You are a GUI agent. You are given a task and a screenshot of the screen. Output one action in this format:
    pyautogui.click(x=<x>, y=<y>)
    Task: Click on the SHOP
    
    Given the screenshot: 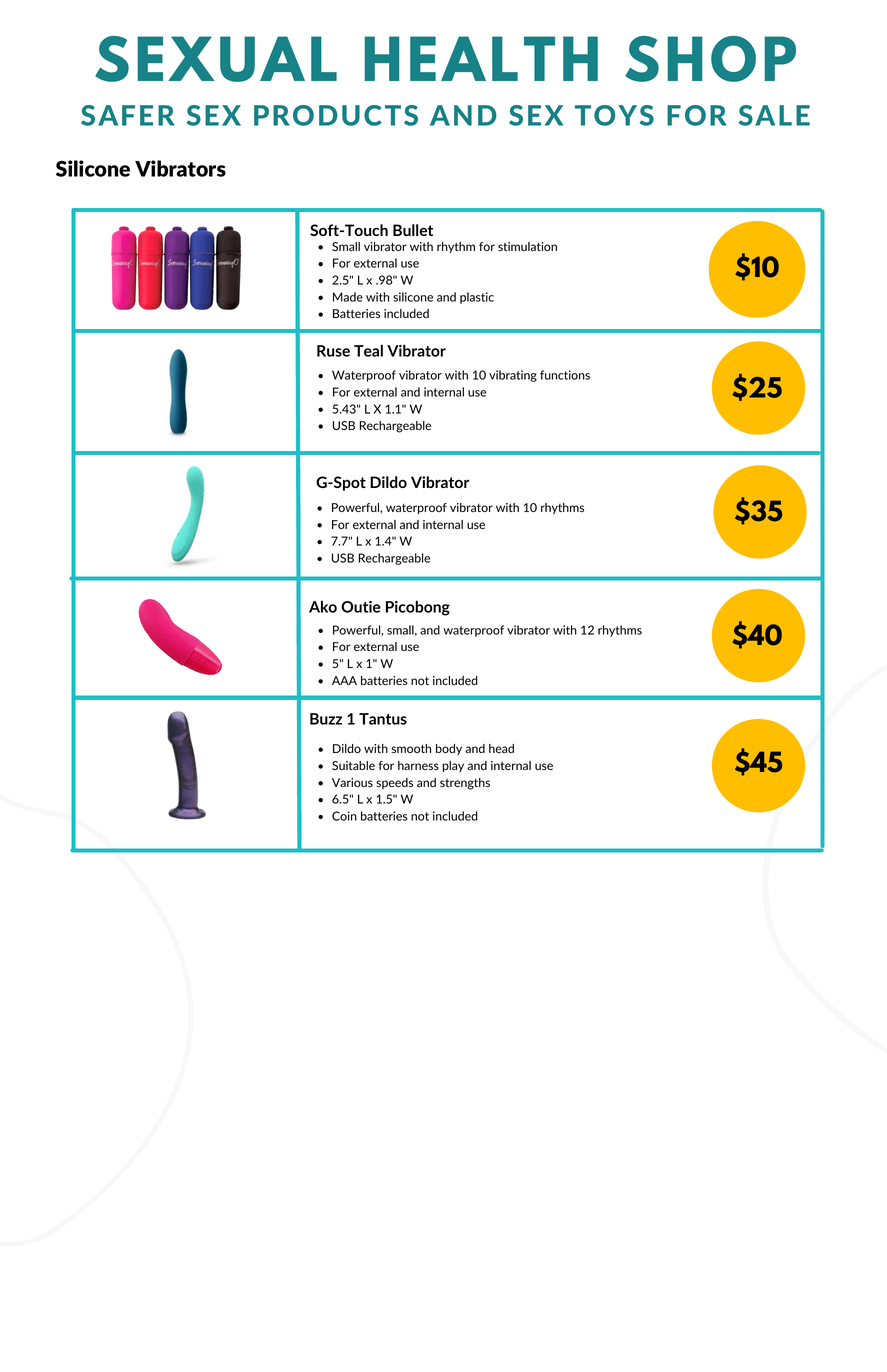 What is the action you would take?
    pyautogui.click(x=710, y=59)
